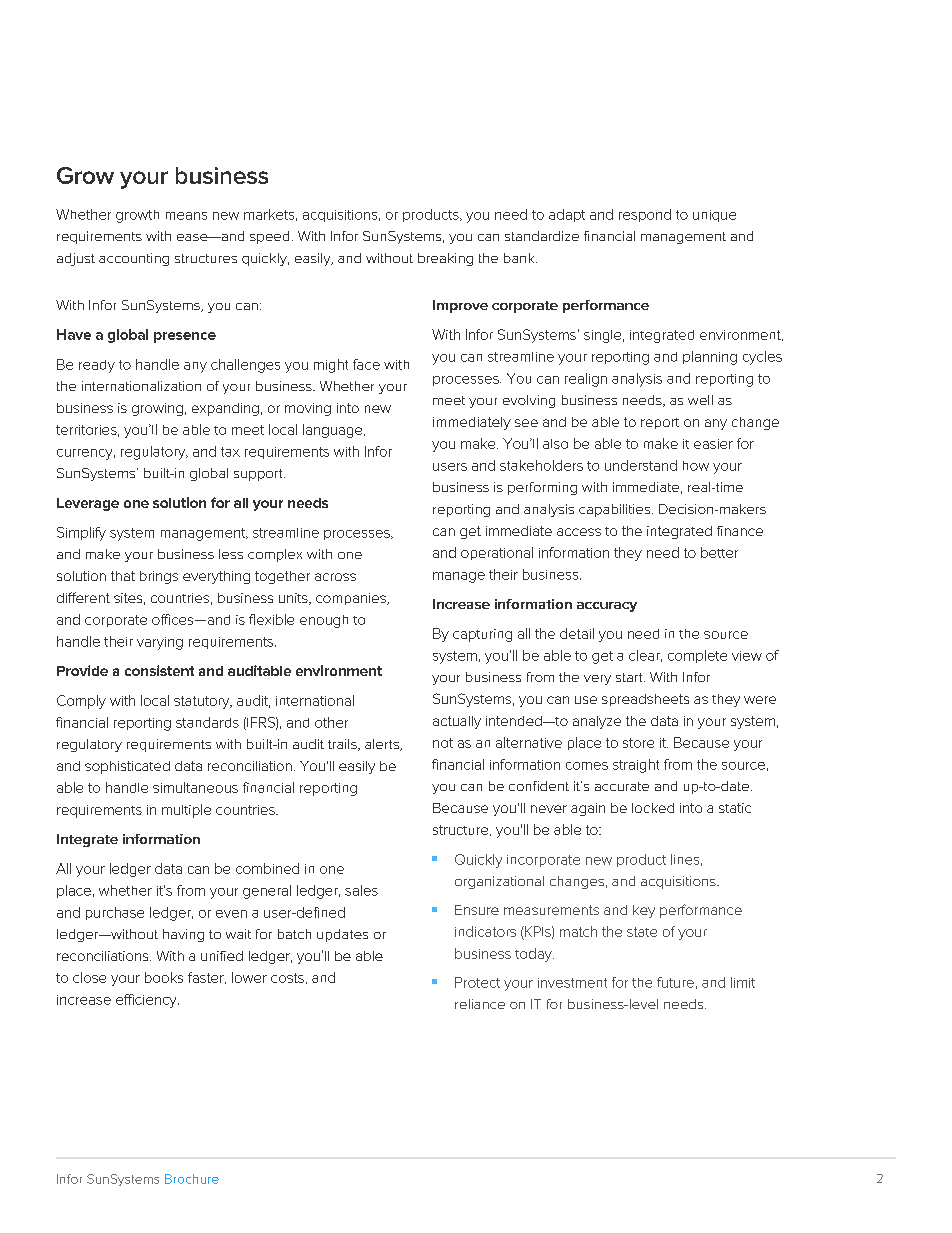  I want to click on brings, so click(159, 577).
